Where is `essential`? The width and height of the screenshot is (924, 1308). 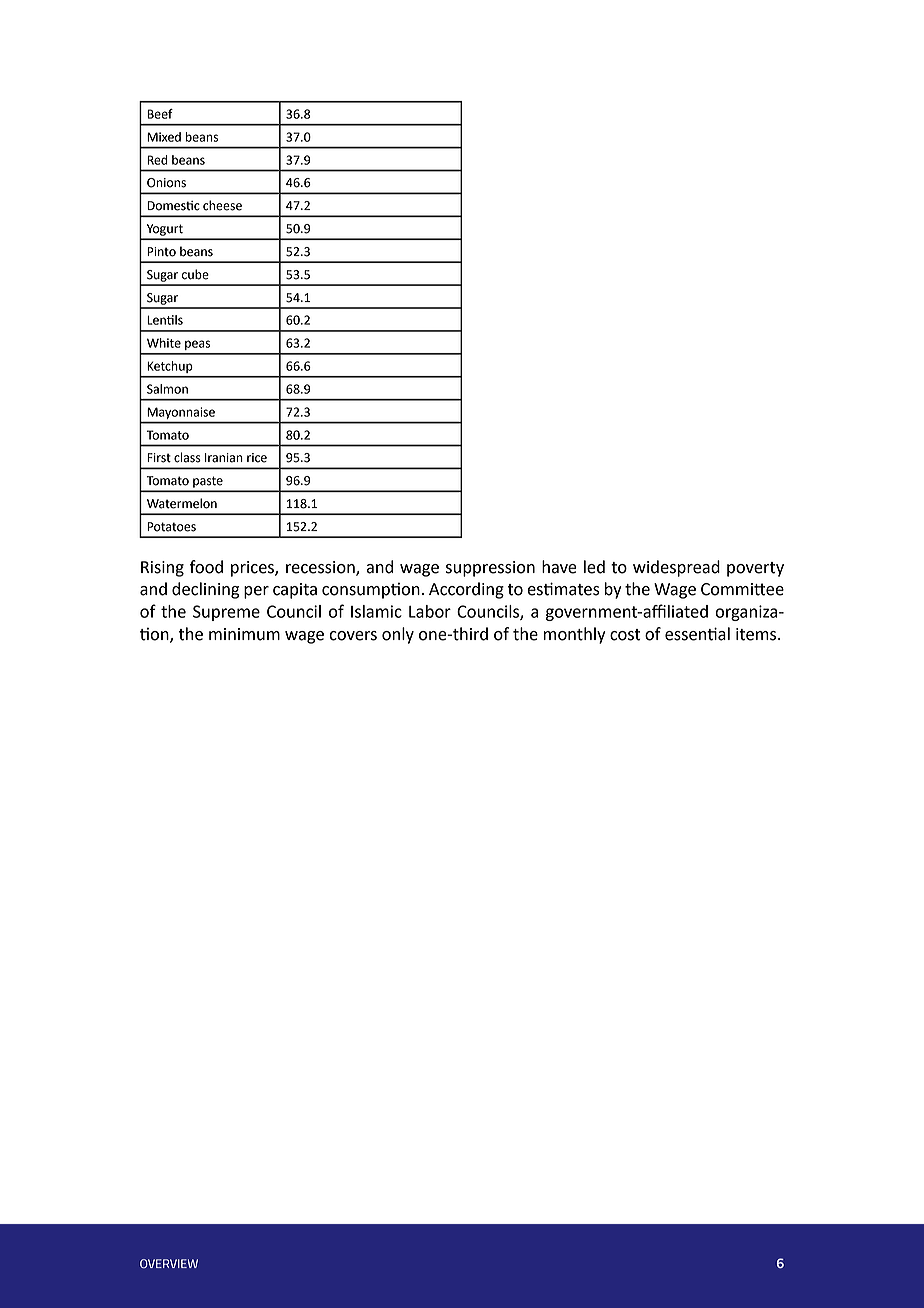 essential is located at coordinates (697, 634).
